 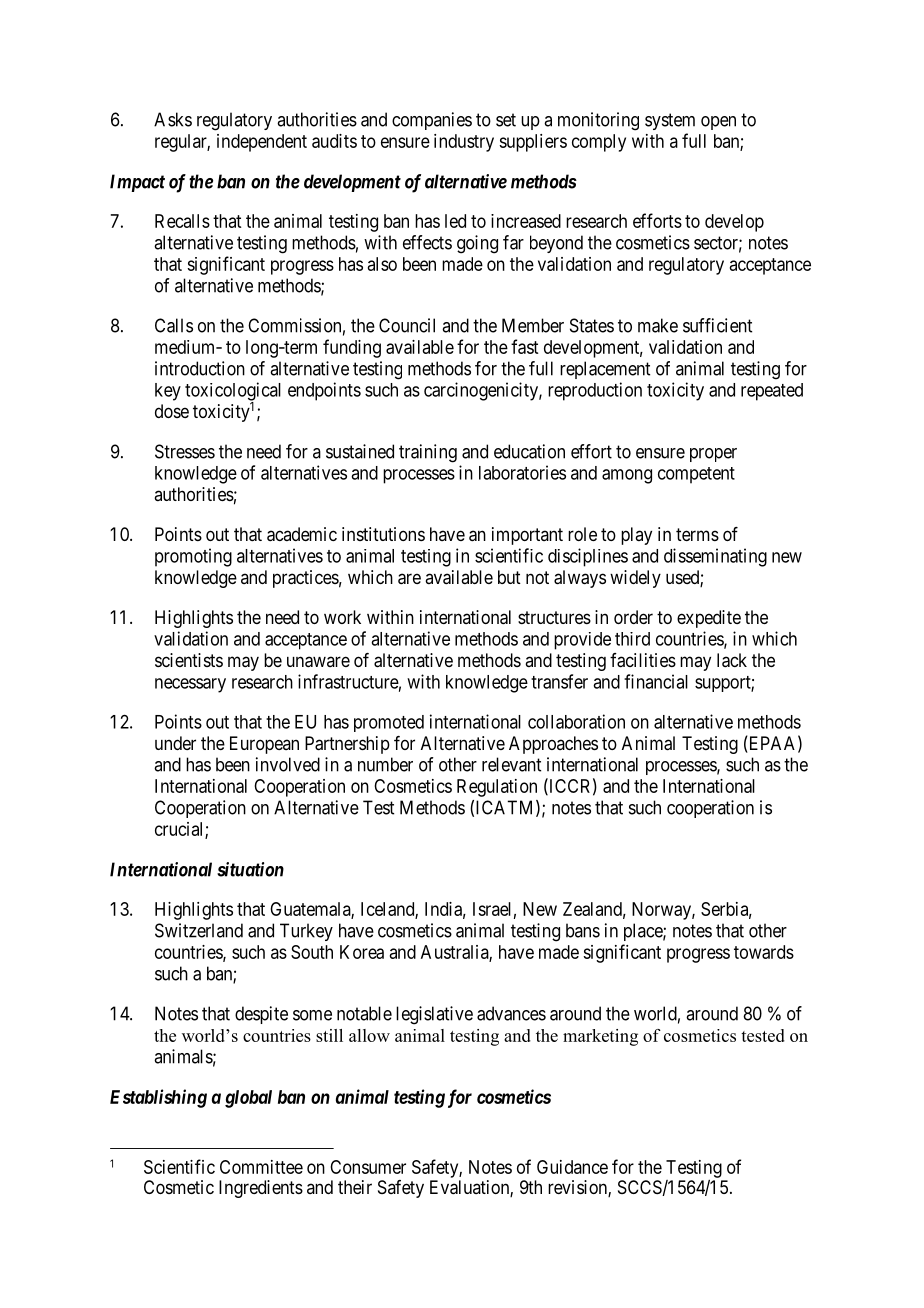 I want to click on industry, so click(x=464, y=143).
